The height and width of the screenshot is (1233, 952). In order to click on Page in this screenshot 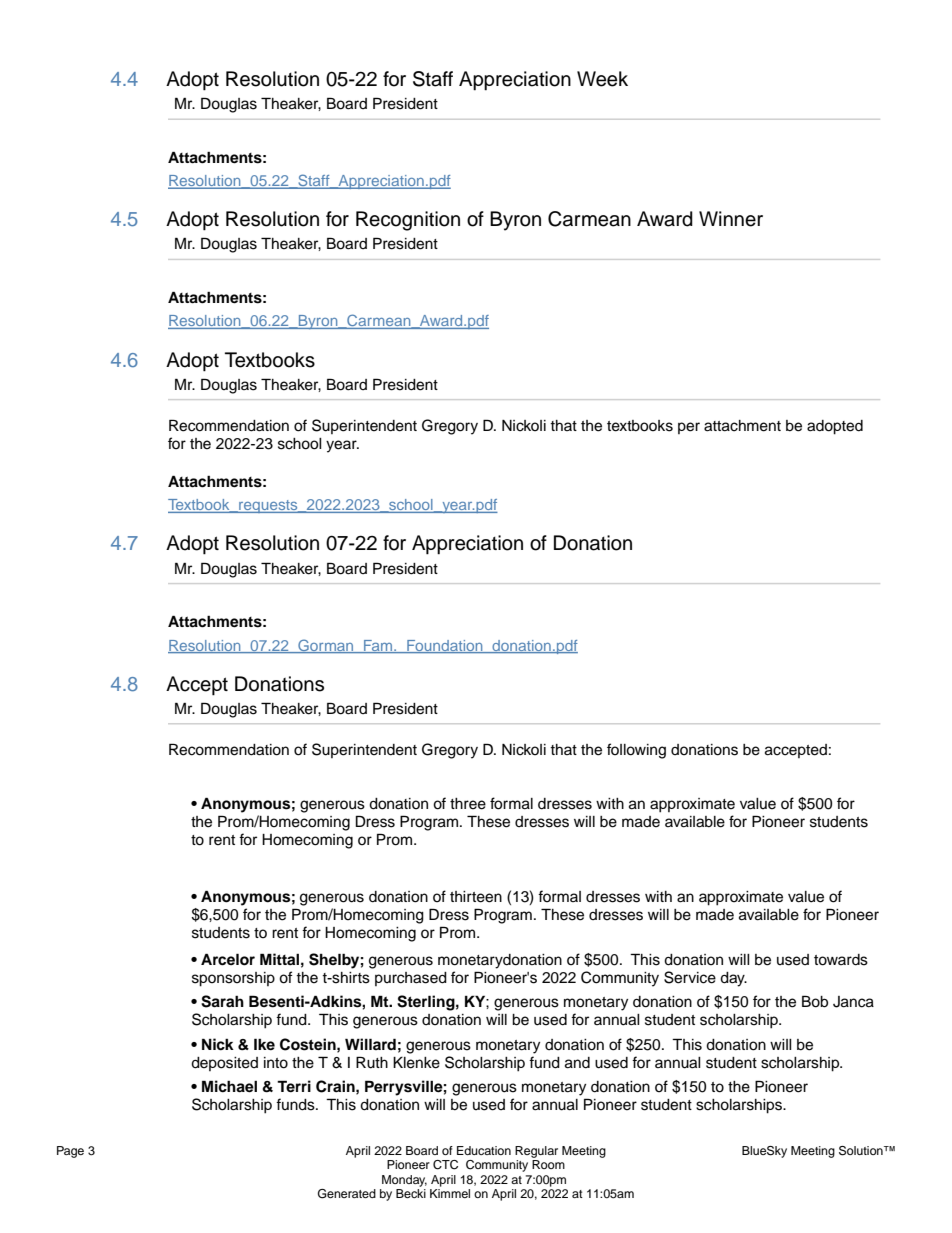, I will do `click(70, 1152)`.
